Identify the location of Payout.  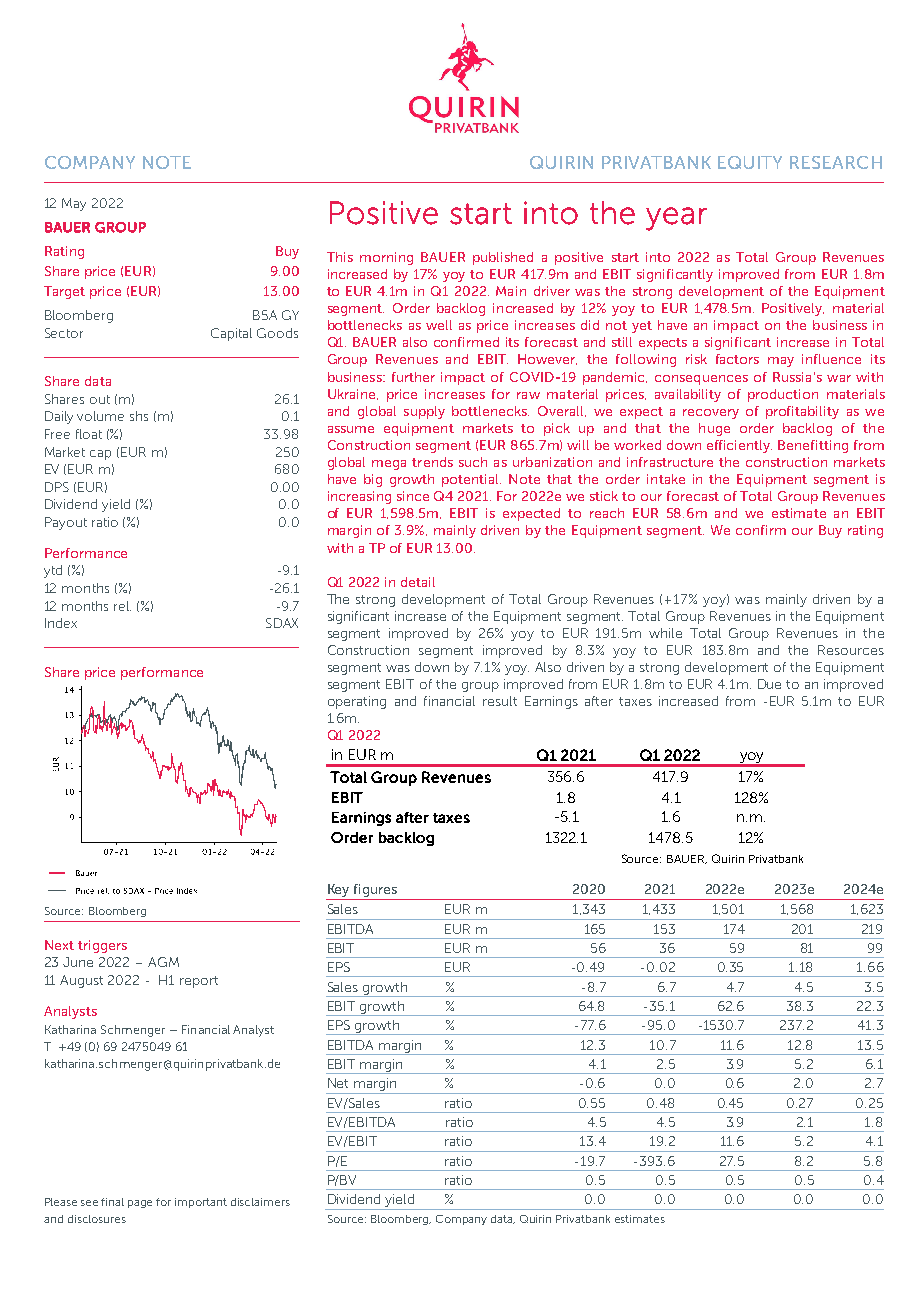
(66, 523).
